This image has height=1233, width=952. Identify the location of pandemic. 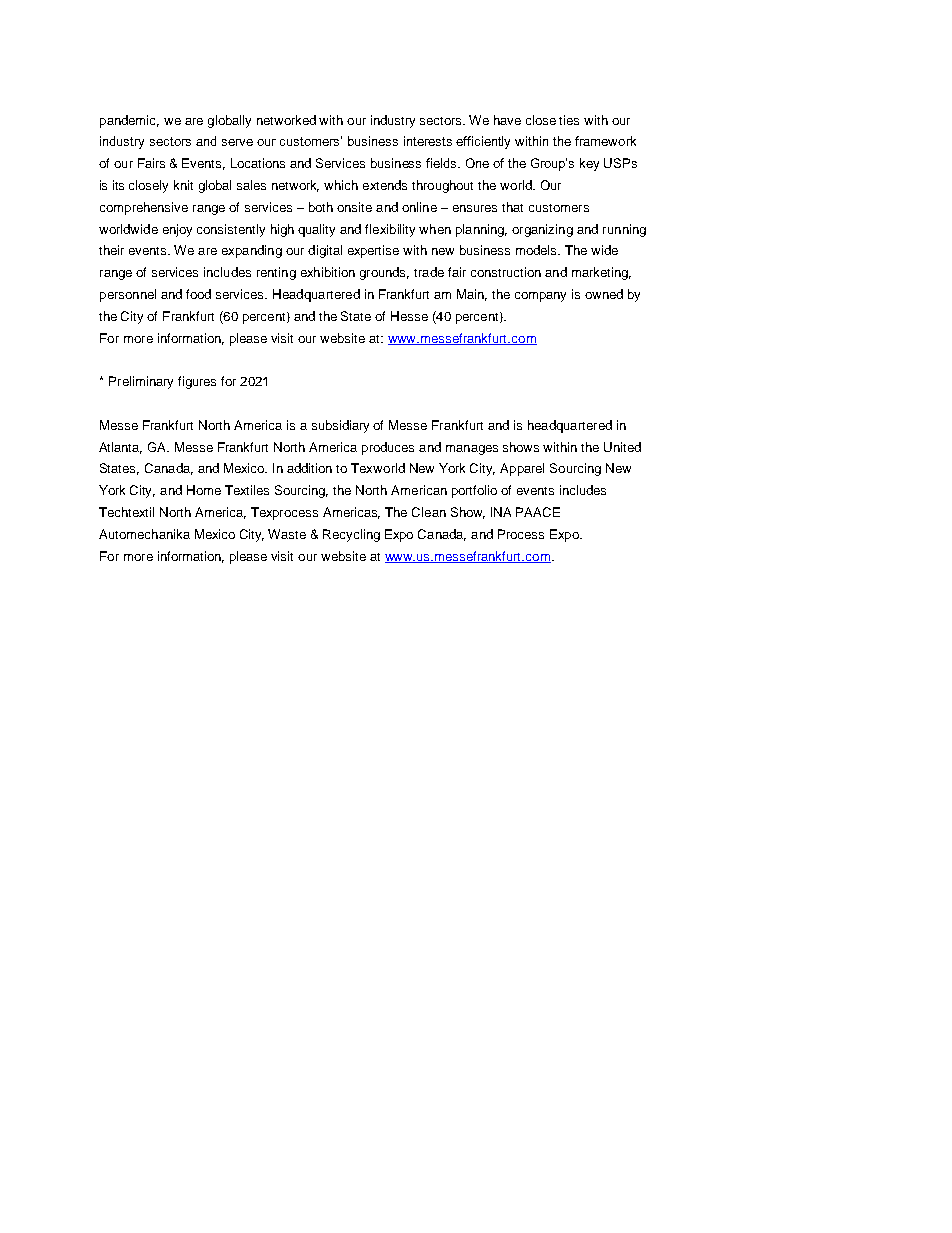
(129, 121).
